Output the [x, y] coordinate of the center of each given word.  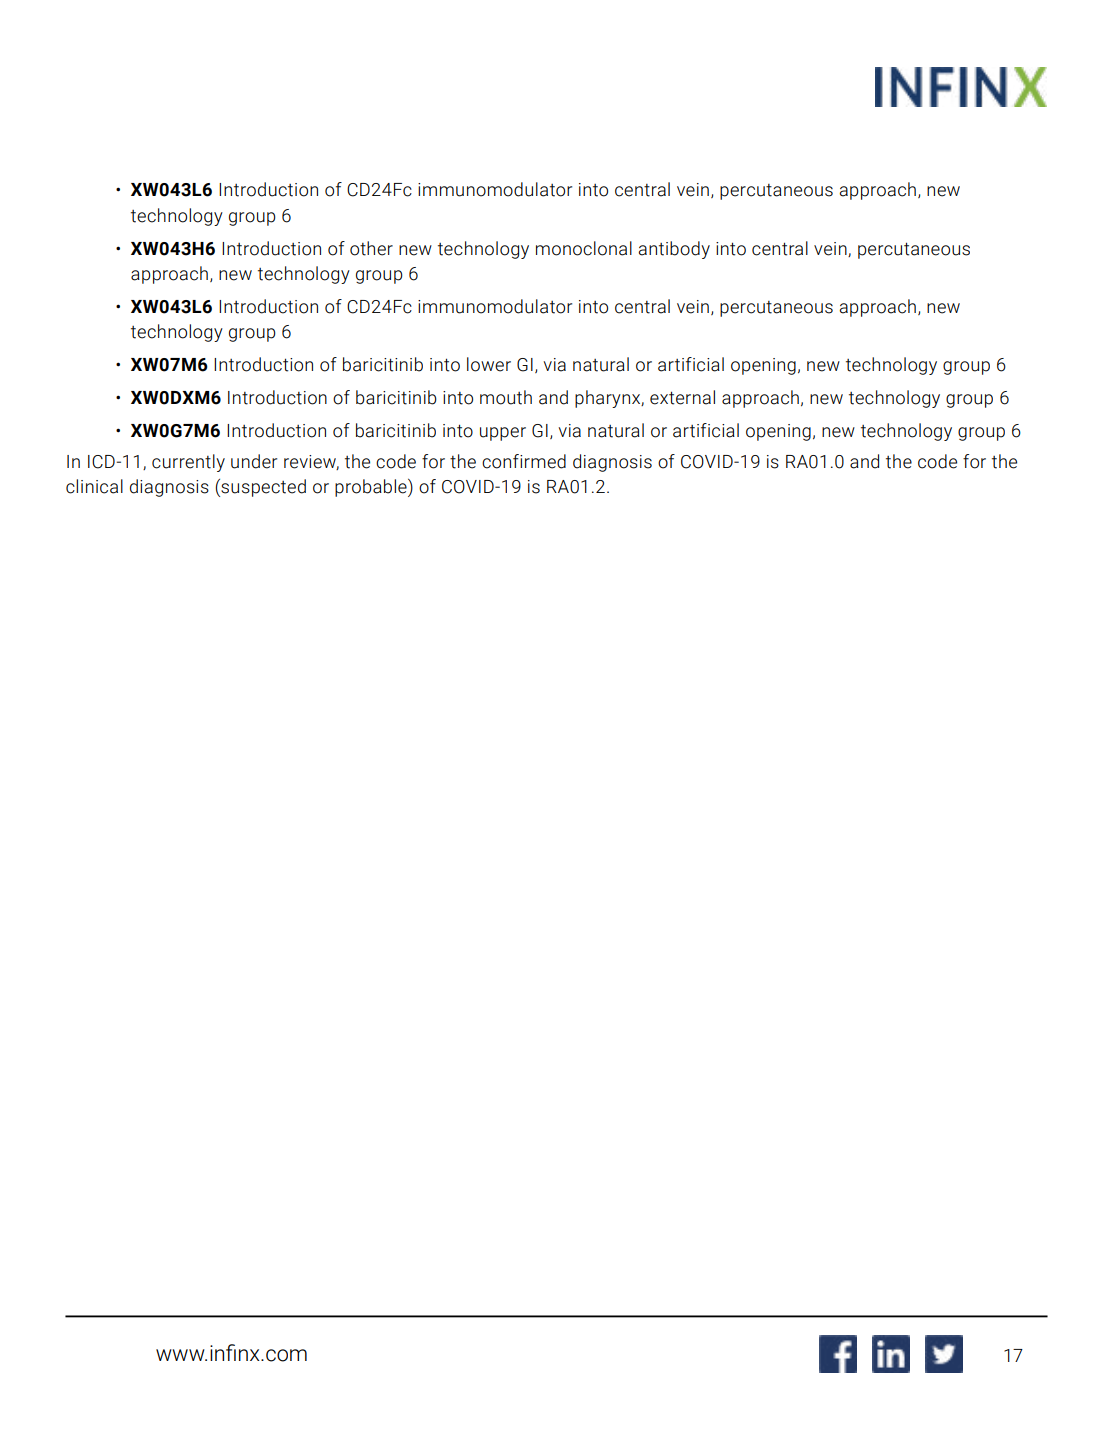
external [682, 397]
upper [503, 434]
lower [489, 364]
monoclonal [584, 248]
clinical [94, 486]
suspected [262, 488]
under [254, 461]
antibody [674, 250]
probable [372, 488]
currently [188, 463]
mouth [506, 397]
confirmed [524, 461]
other [371, 248]
